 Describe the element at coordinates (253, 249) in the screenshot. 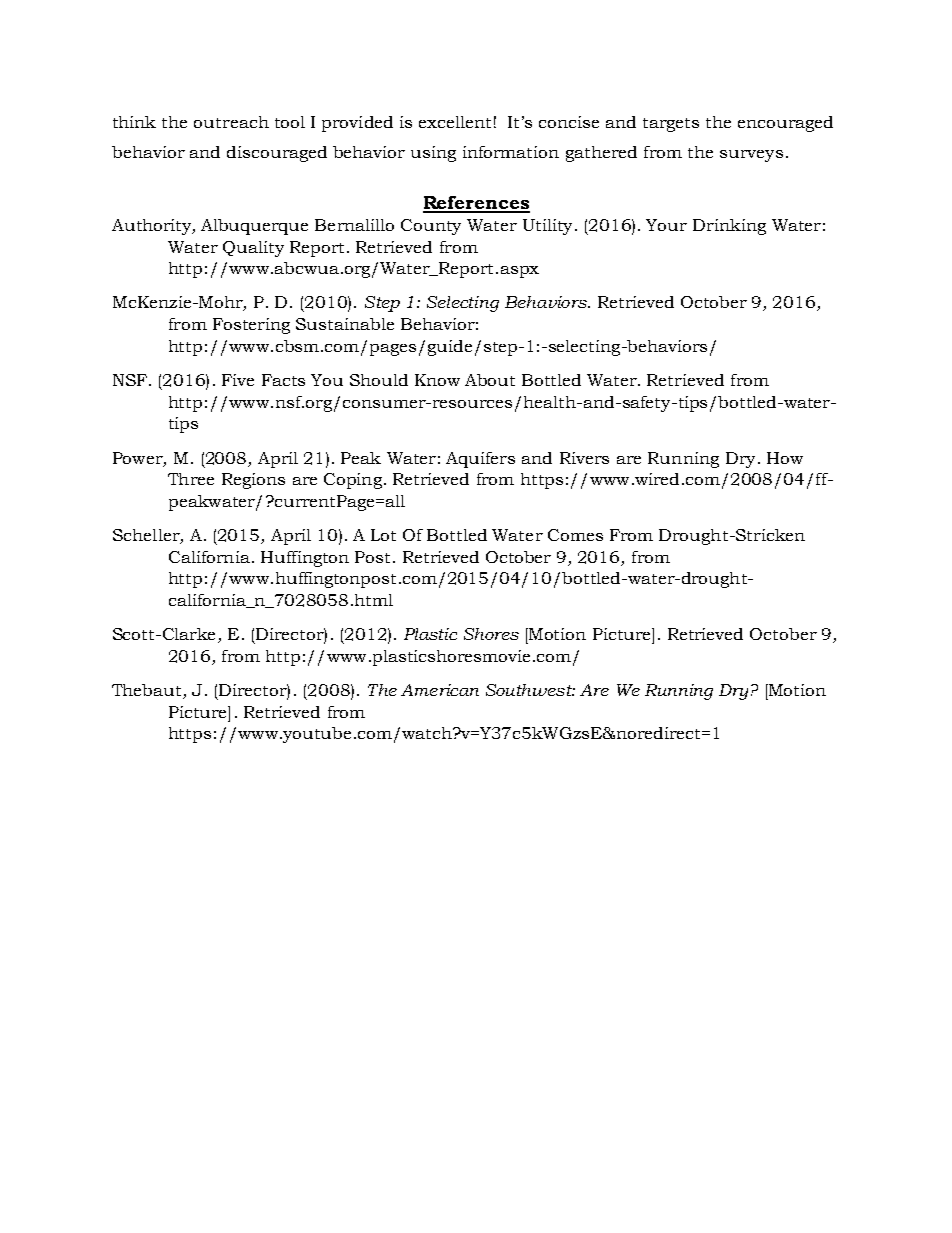

I see `Quality` at that location.
